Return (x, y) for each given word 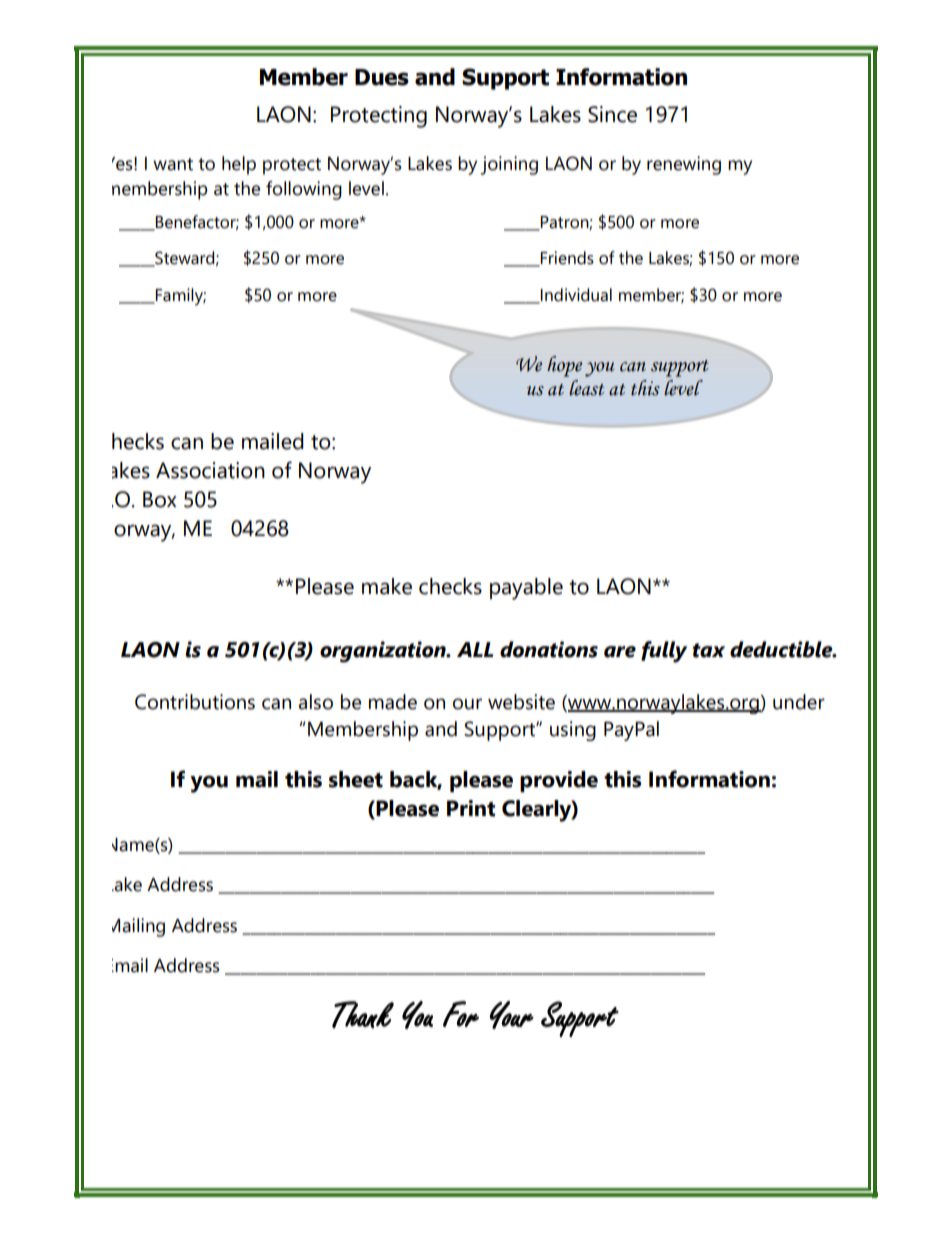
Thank (363, 1014)
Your (512, 1015)
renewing (684, 165)
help (239, 165)
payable (526, 589)
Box (160, 499)
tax (708, 650)
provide (559, 781)
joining (509, 165)
